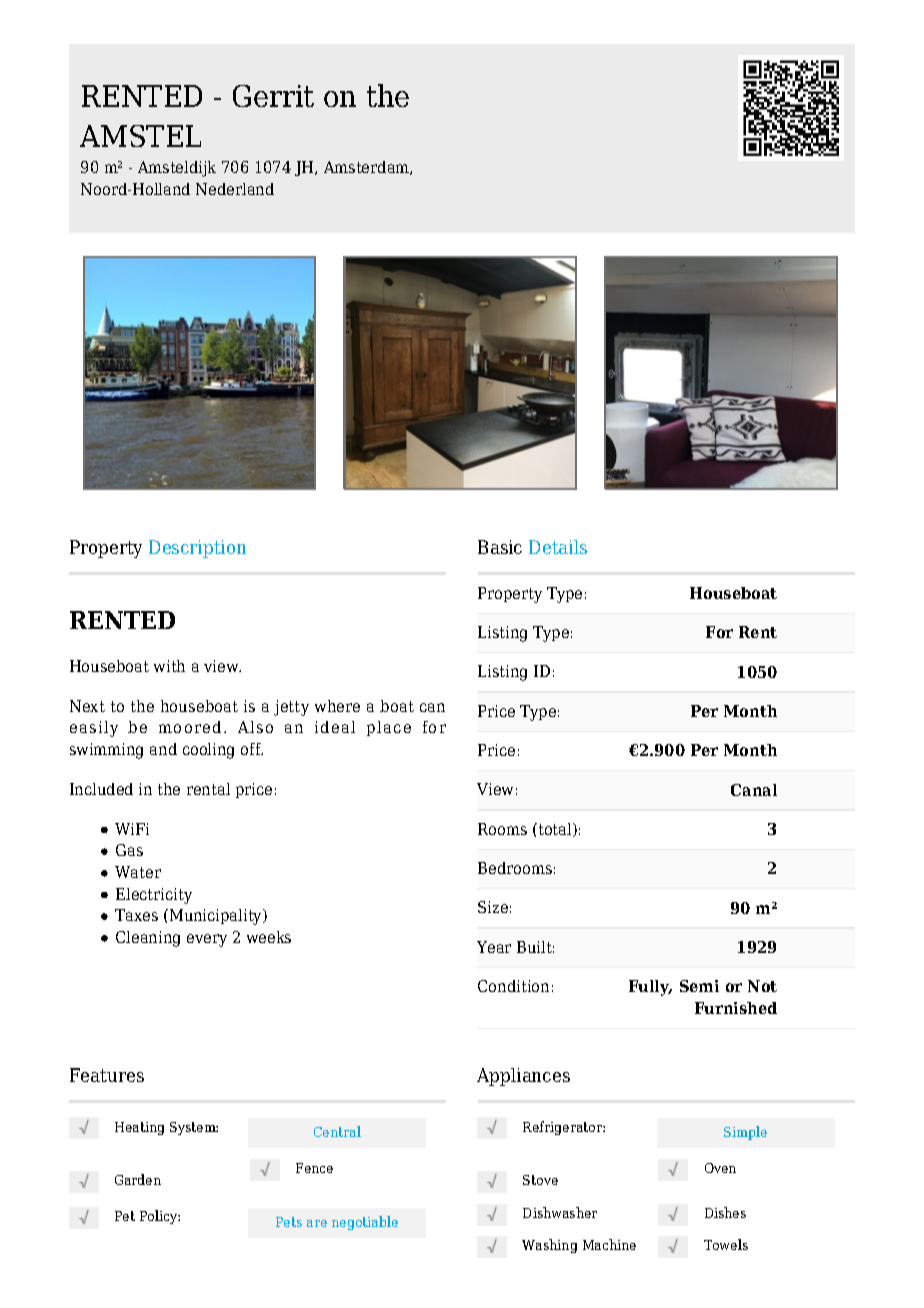 The width and height of the document is (924, 1308). I want to click on Canal, so click(754, 790).
